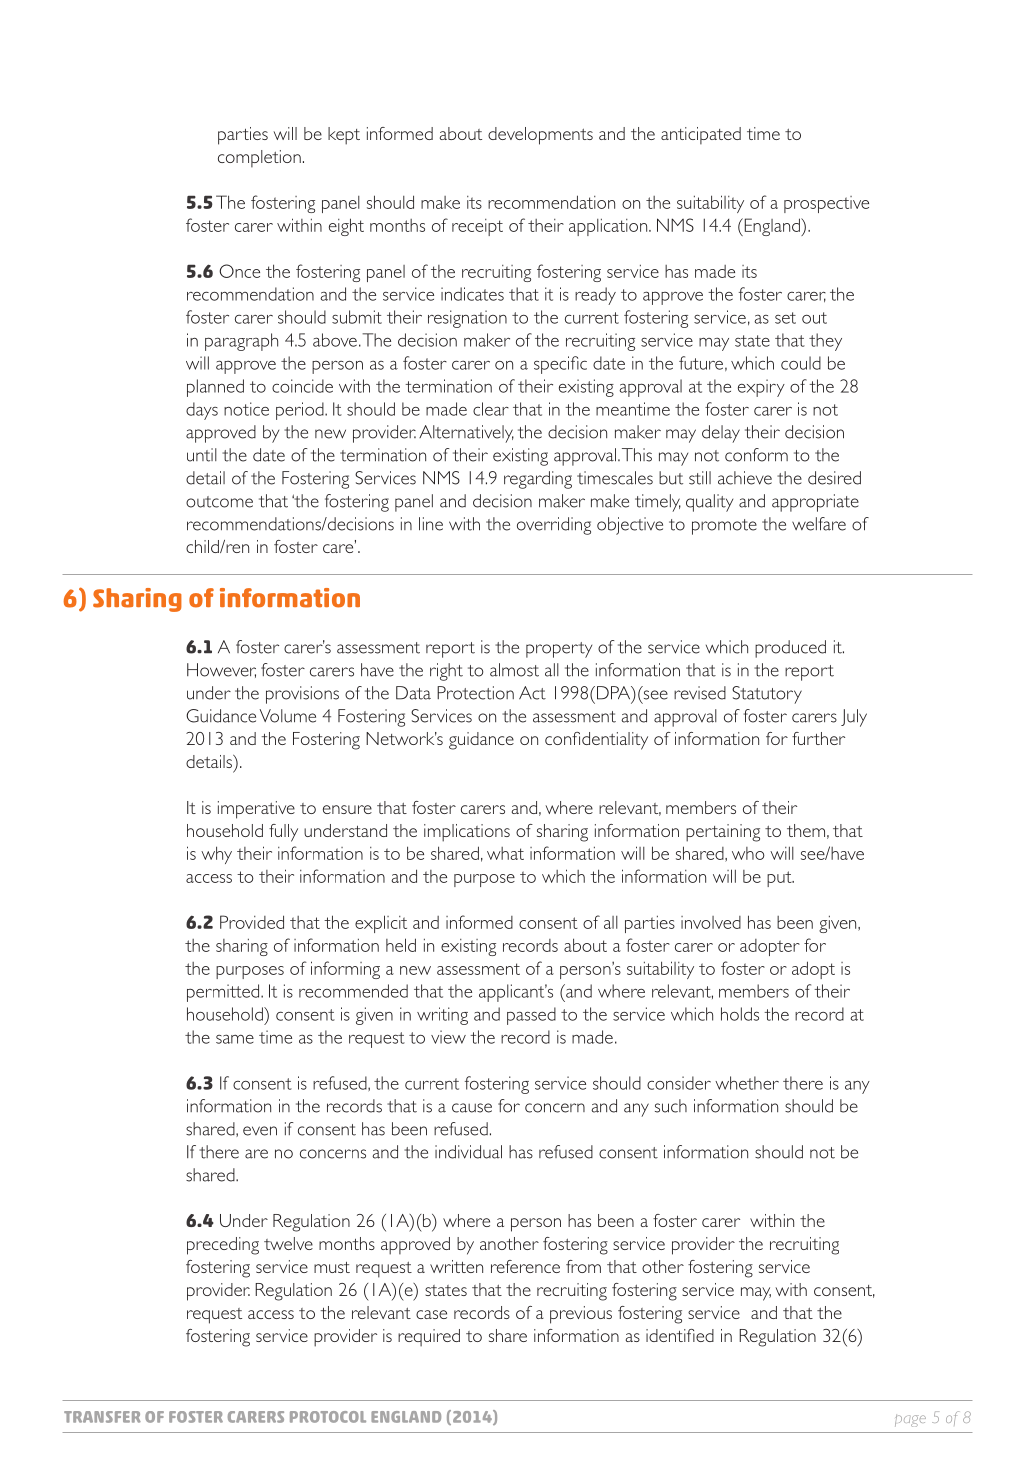 The width and height of the screenshot is (1035, 1464). I want to click on completion, so click(259, 159).
